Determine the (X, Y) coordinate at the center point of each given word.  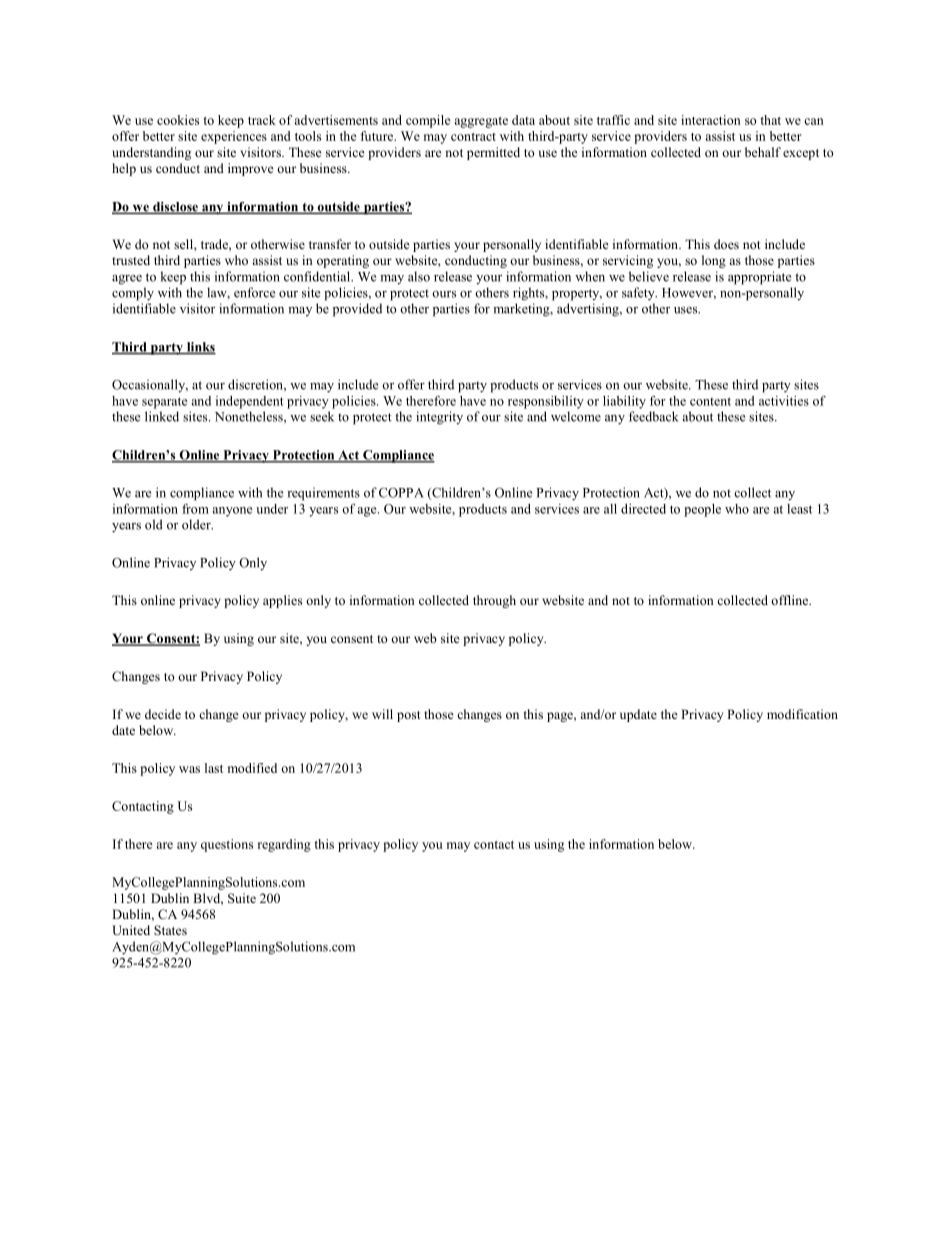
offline (791, 600)
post (409, 716)
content (710, 401)
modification (802, 714)
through (494, 601)
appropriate (759, 278)
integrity (439, 418)
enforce (254, 292)
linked (162, 416)
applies (282, 601)
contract (473, 137)
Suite (242, 898)
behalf (763, 152)
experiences (234, 137)
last (214, 768)
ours (444, 294)
